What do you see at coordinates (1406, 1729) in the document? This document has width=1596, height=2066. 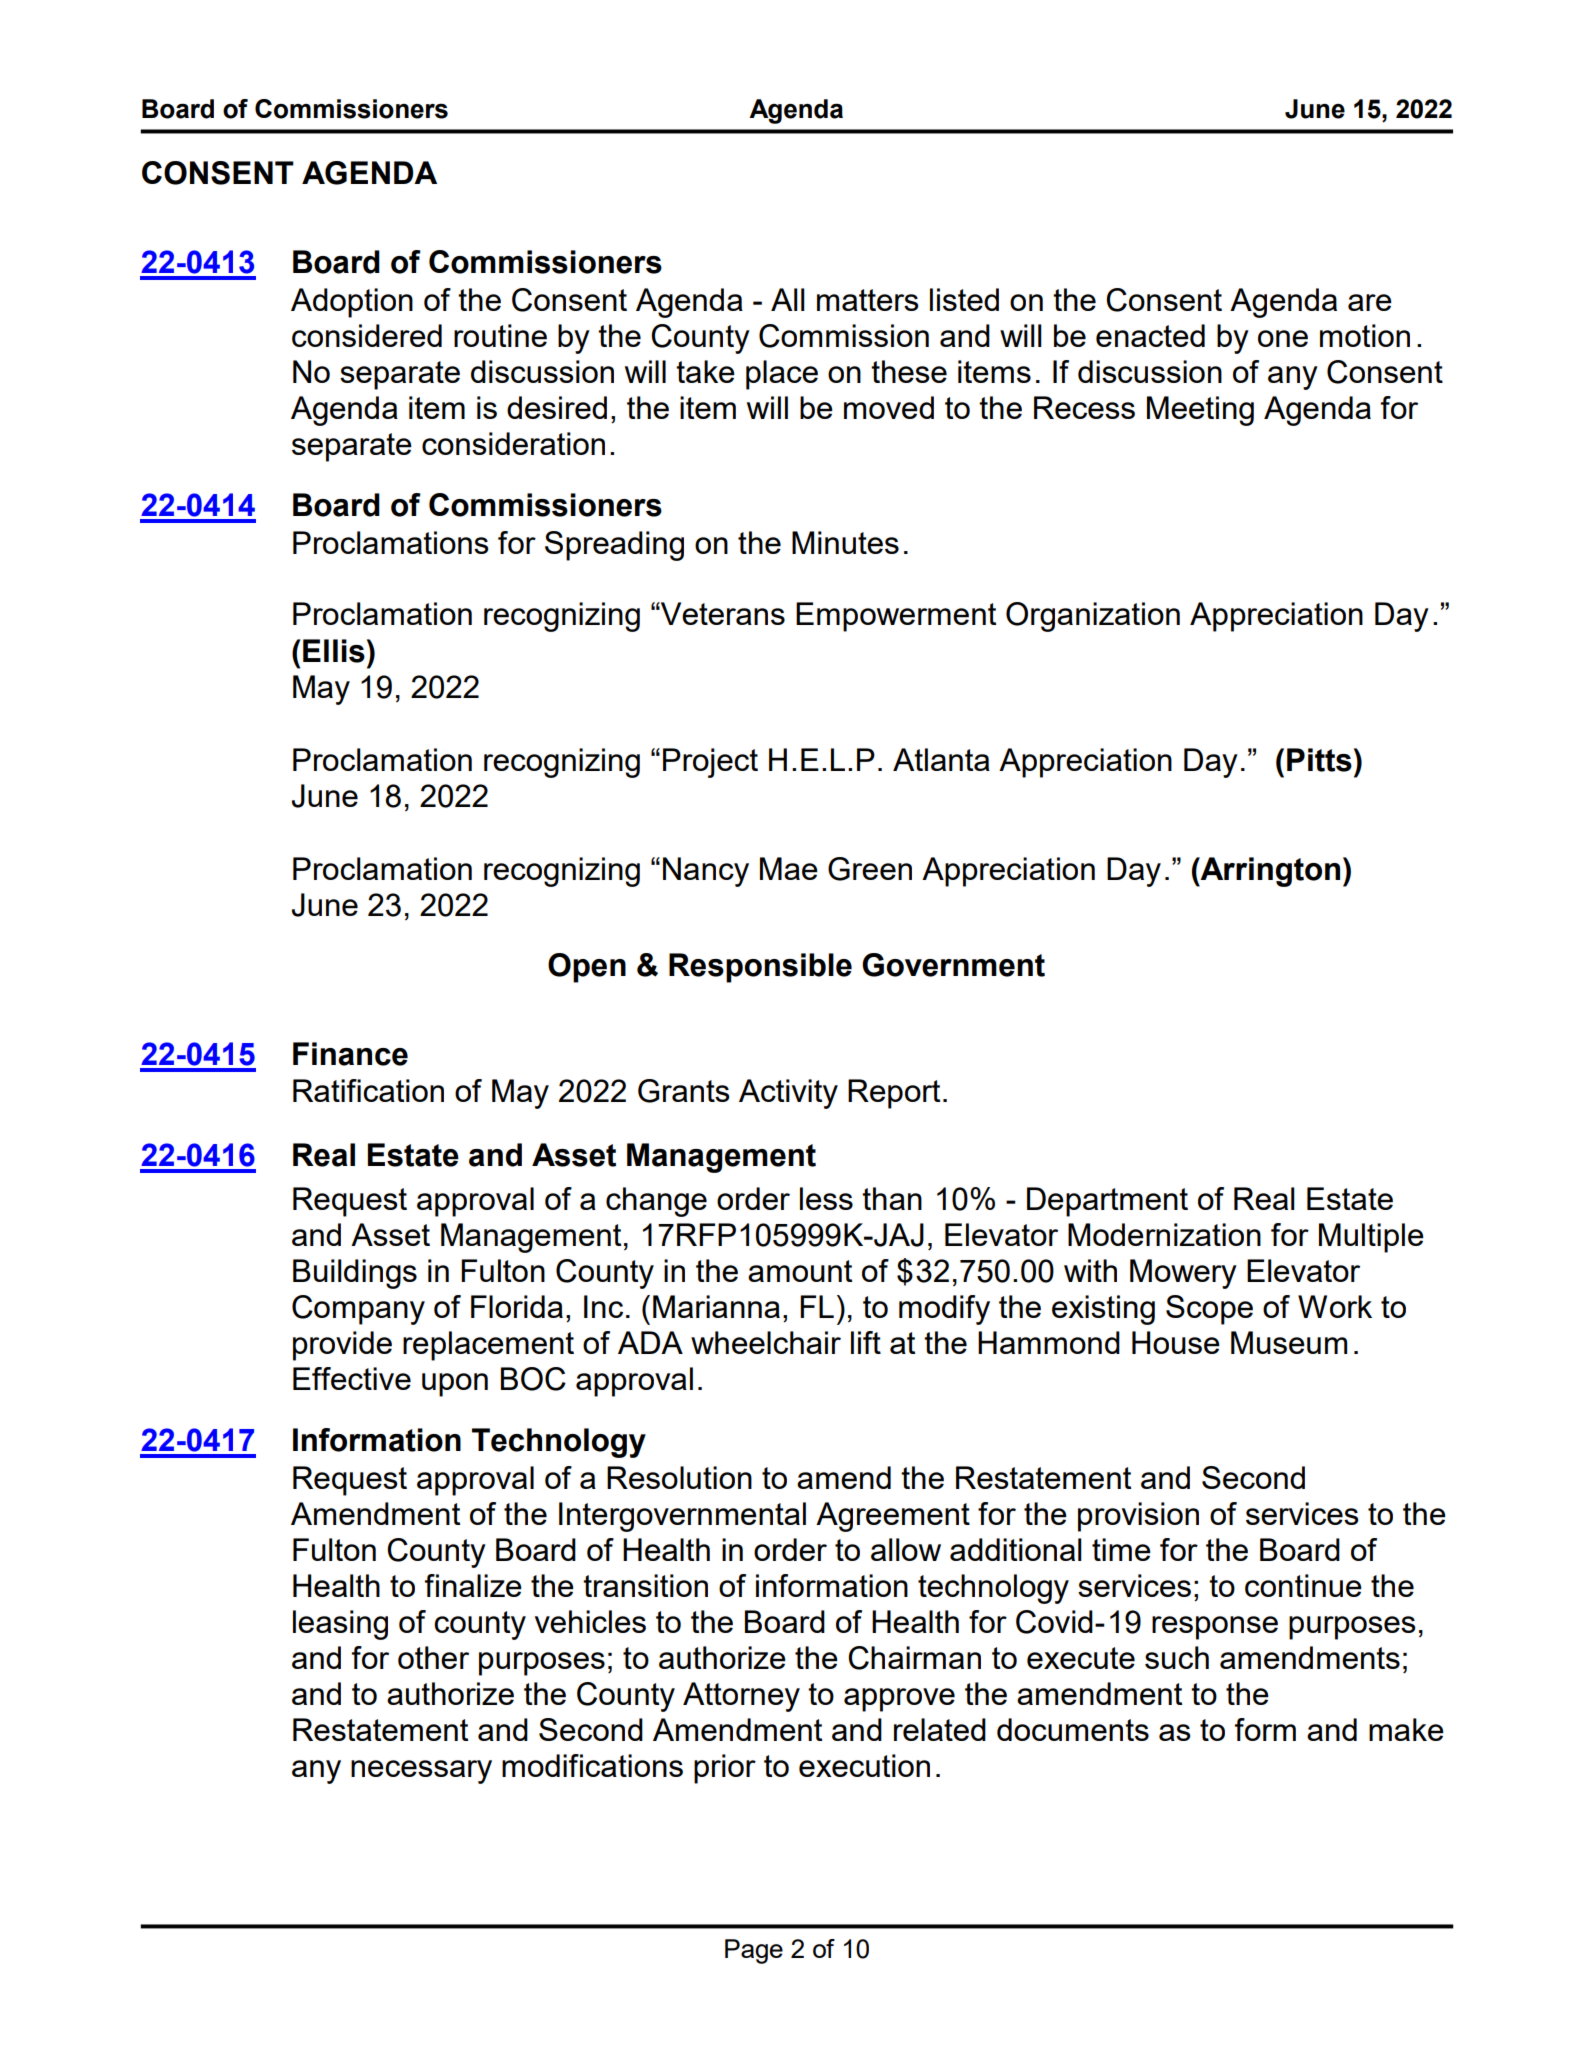 I see `make` at bounding box center [1406, 1729].
